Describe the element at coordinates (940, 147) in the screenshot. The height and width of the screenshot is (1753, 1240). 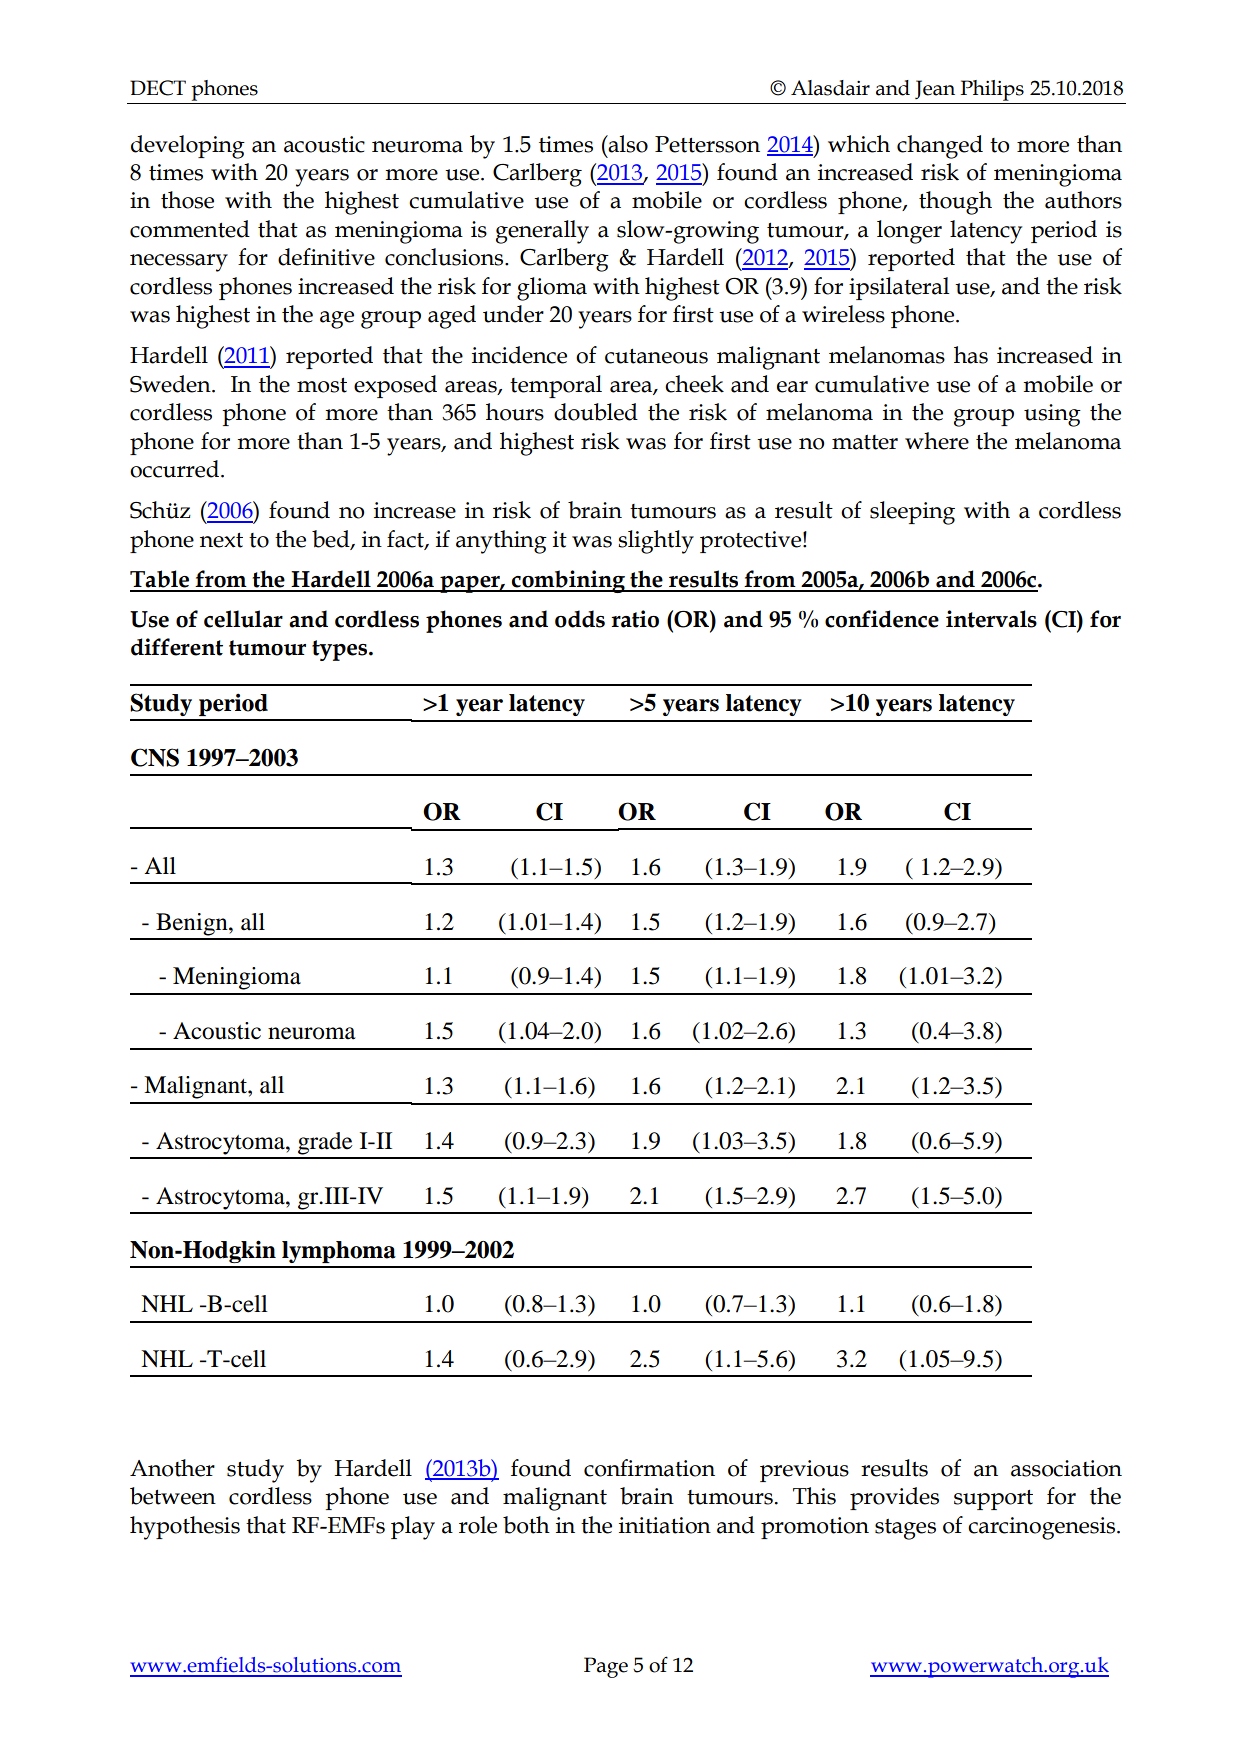
I see `changed` at that location.
